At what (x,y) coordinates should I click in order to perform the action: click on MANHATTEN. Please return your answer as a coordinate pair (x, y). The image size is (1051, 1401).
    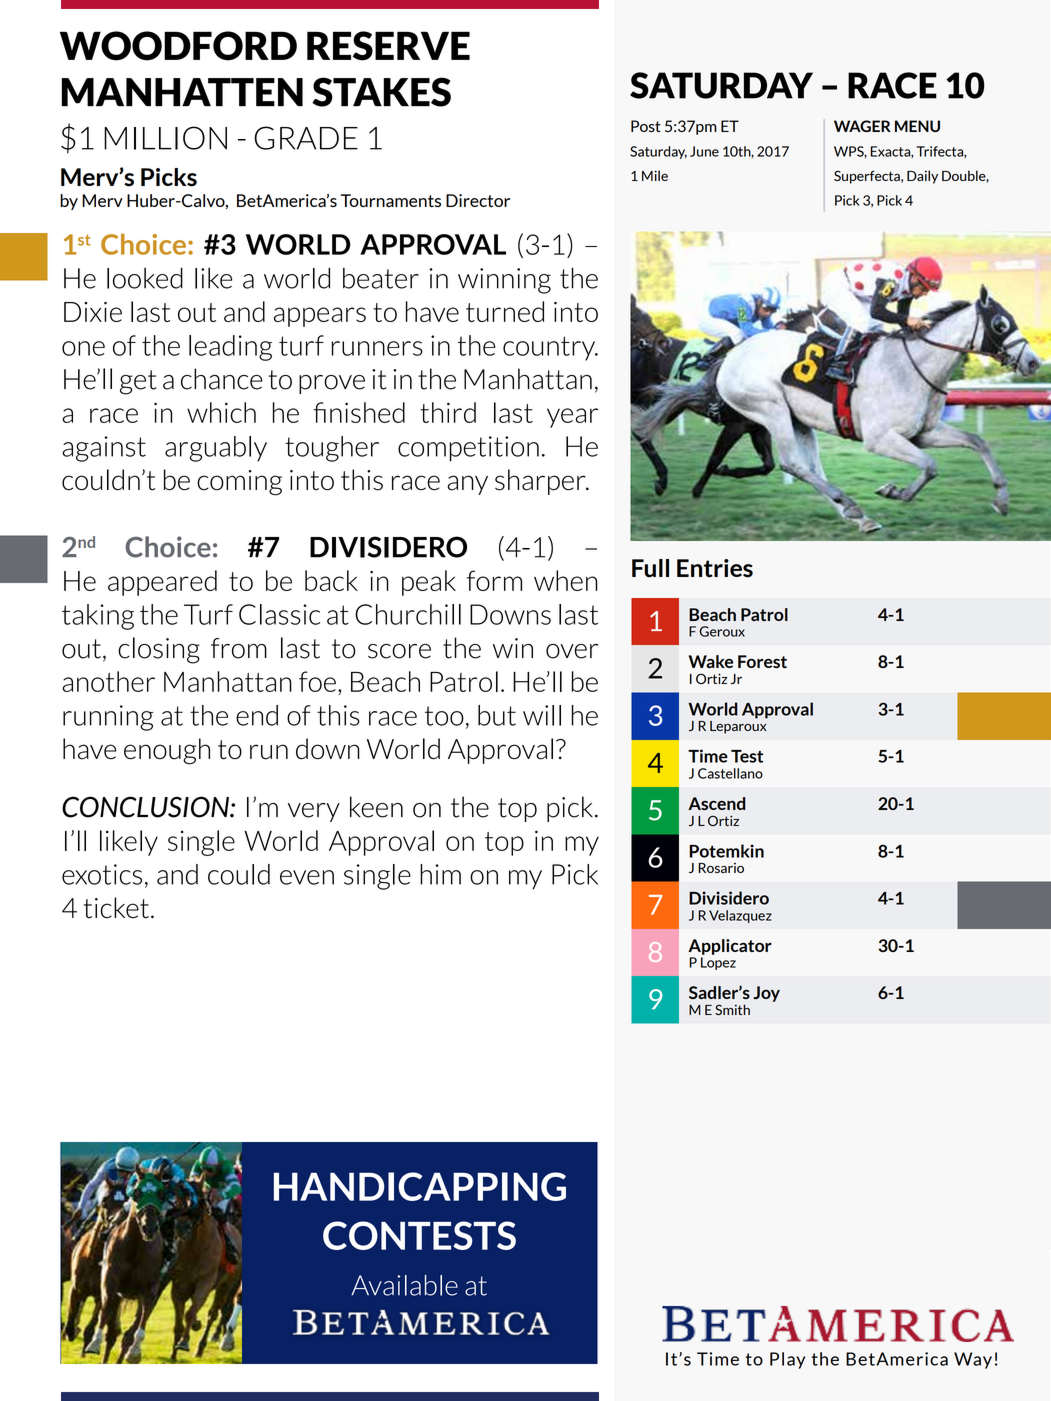
    Looking at the image, I should click on (182, 92).
